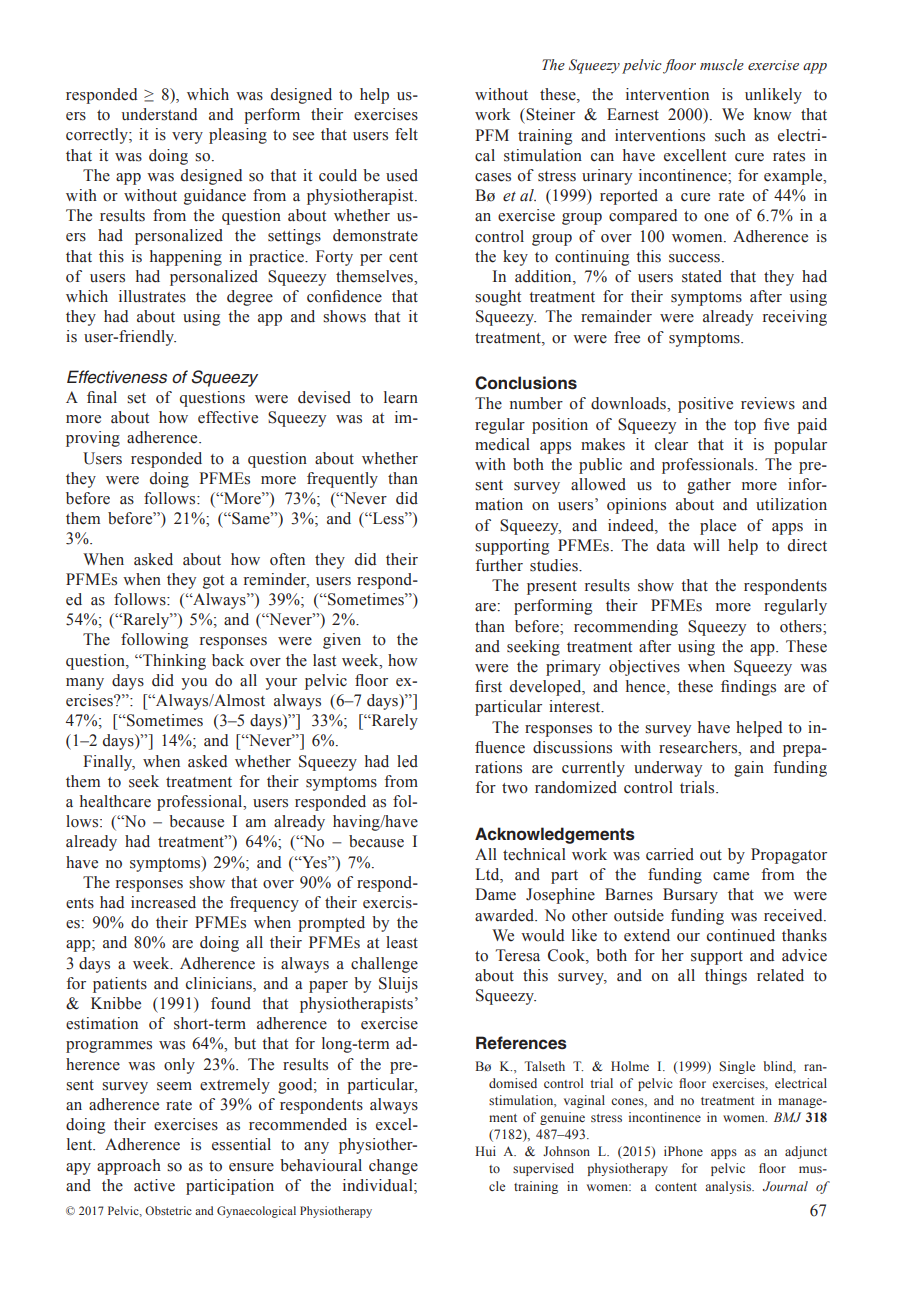  Describe the element at coordinates (163, 902) in the document. I see `increased` at that location.
